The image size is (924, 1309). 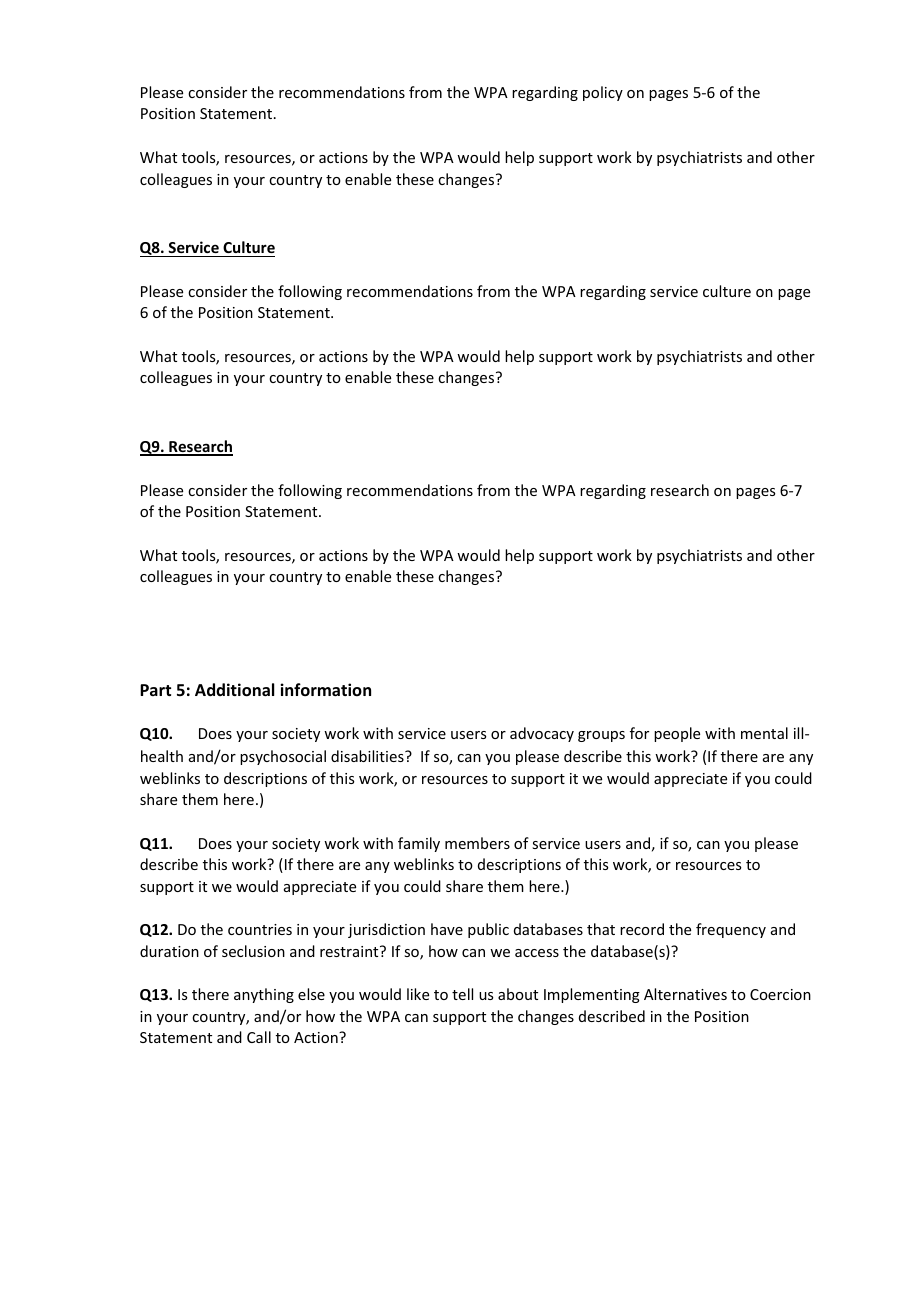 I want to click on policy, so click(x=603, y=93).
